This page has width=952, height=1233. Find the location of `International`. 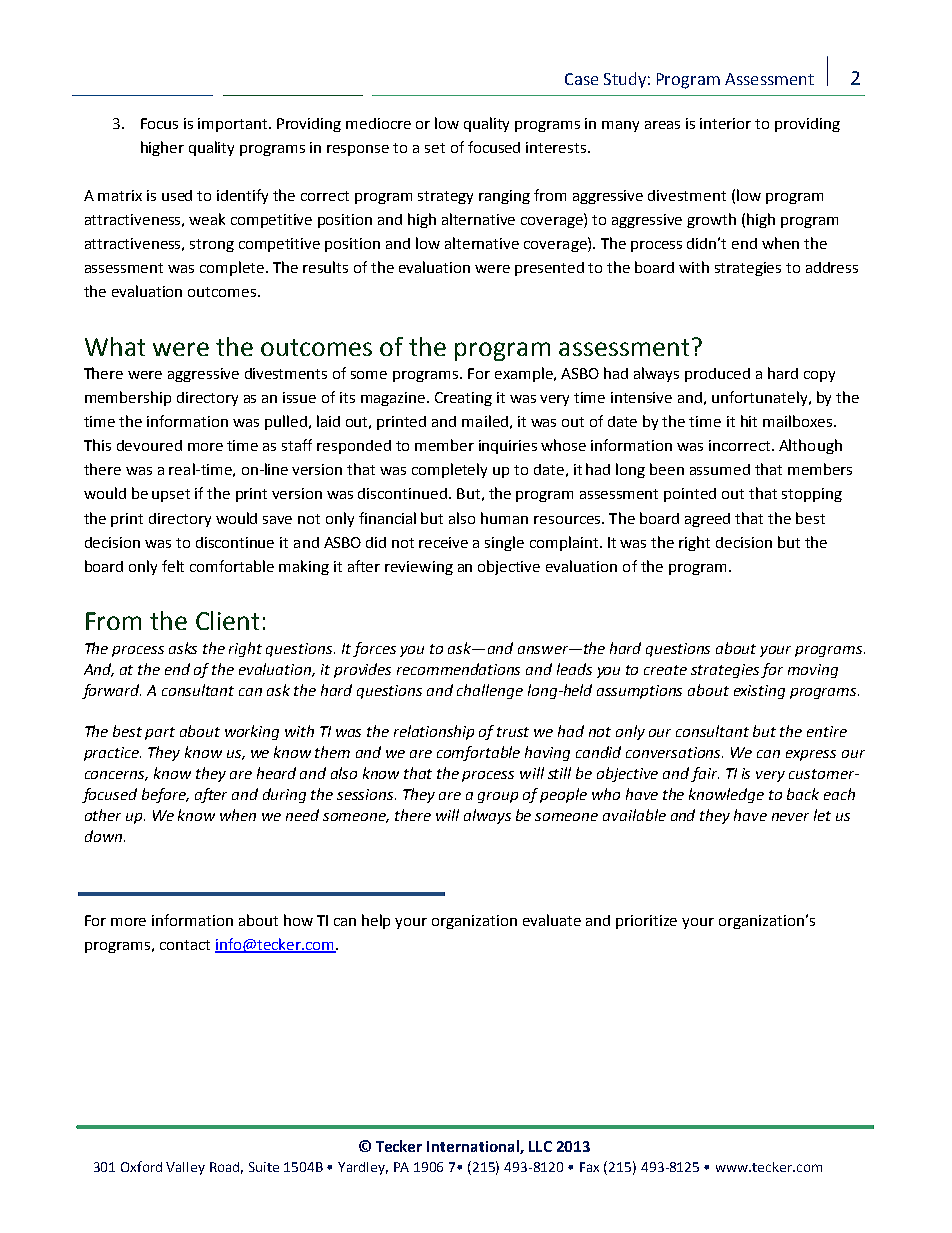

International is located at coordinates (474, 1147).
